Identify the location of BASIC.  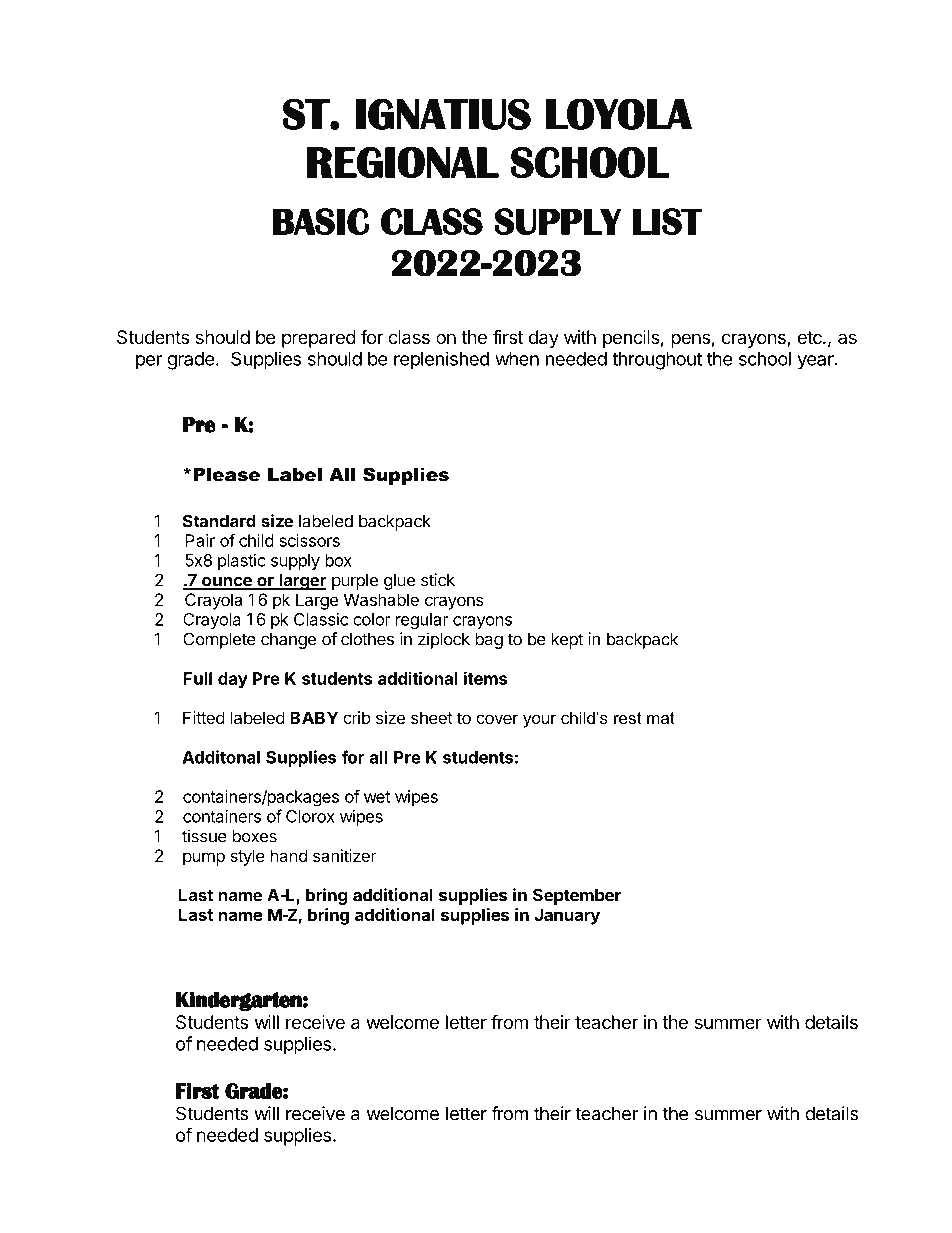
(320, 221).
